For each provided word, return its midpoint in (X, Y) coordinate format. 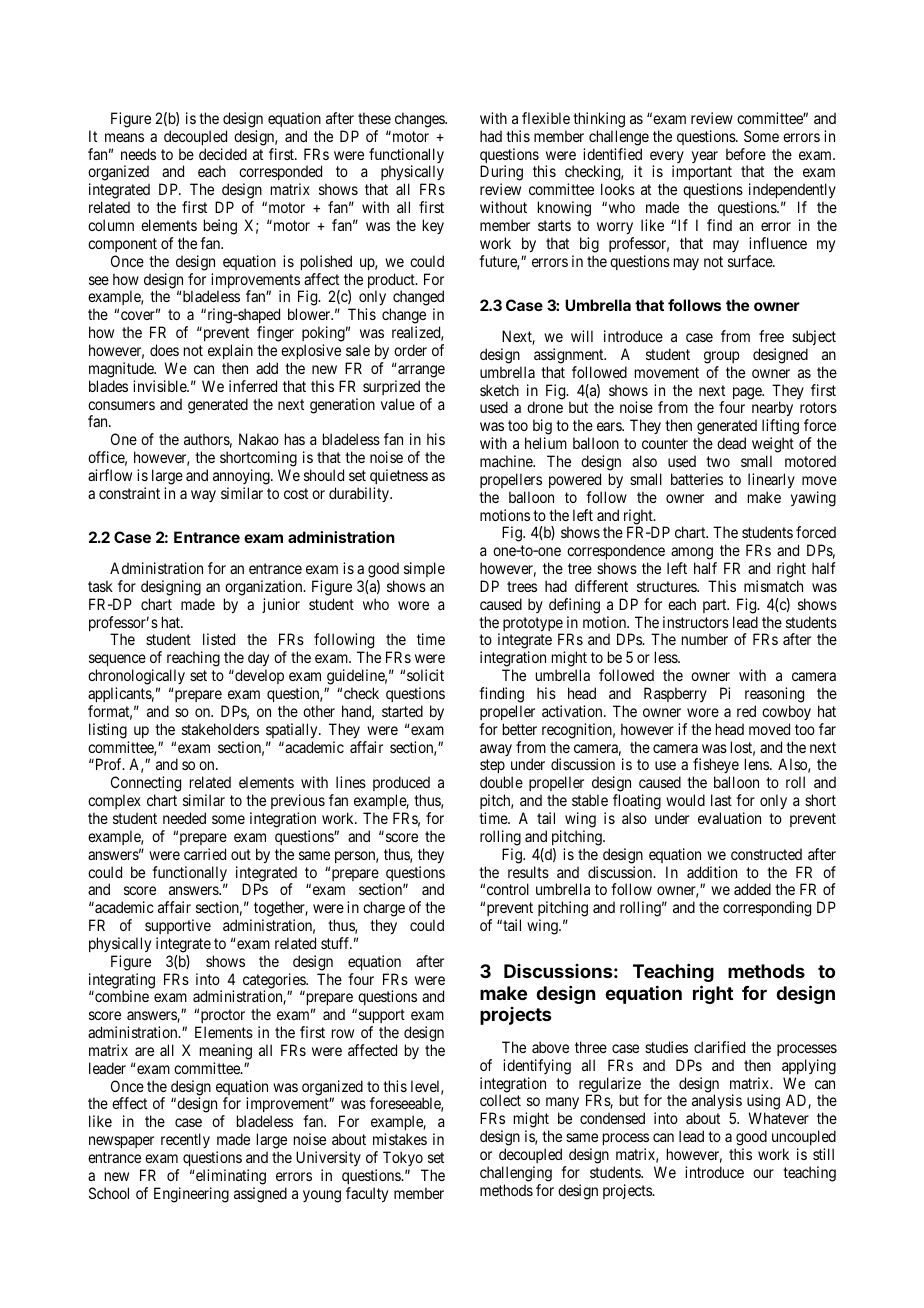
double (501, 782)
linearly (771, 480)
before (746, 154)
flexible (546, 118)
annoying (242, 477)
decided (223, 154)
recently (185, 1140)
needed (184, 818)
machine (507, 461)
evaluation (729, 818)
